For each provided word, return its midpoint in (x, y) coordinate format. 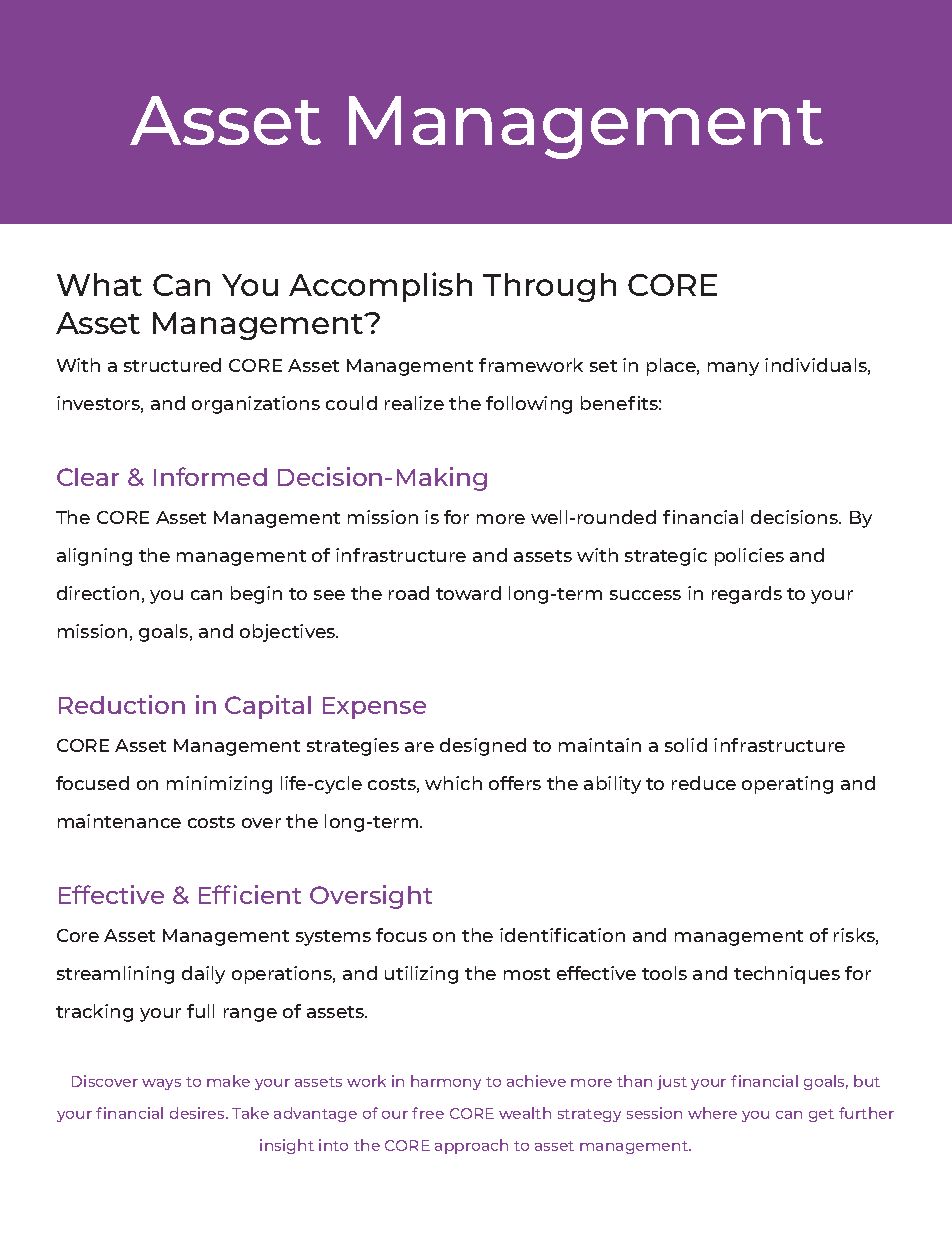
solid (686, 745)
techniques (787, 975)
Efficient (250, 894)
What (99, 284)
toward (468, 593)
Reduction (122, 704)
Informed (210, 476)
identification (562, 935)
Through (549, 287)
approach (471, 1146)
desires (198, 1113)
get (821, 1115)
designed (483, 747)
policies (749, 557)
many (733, 369)
